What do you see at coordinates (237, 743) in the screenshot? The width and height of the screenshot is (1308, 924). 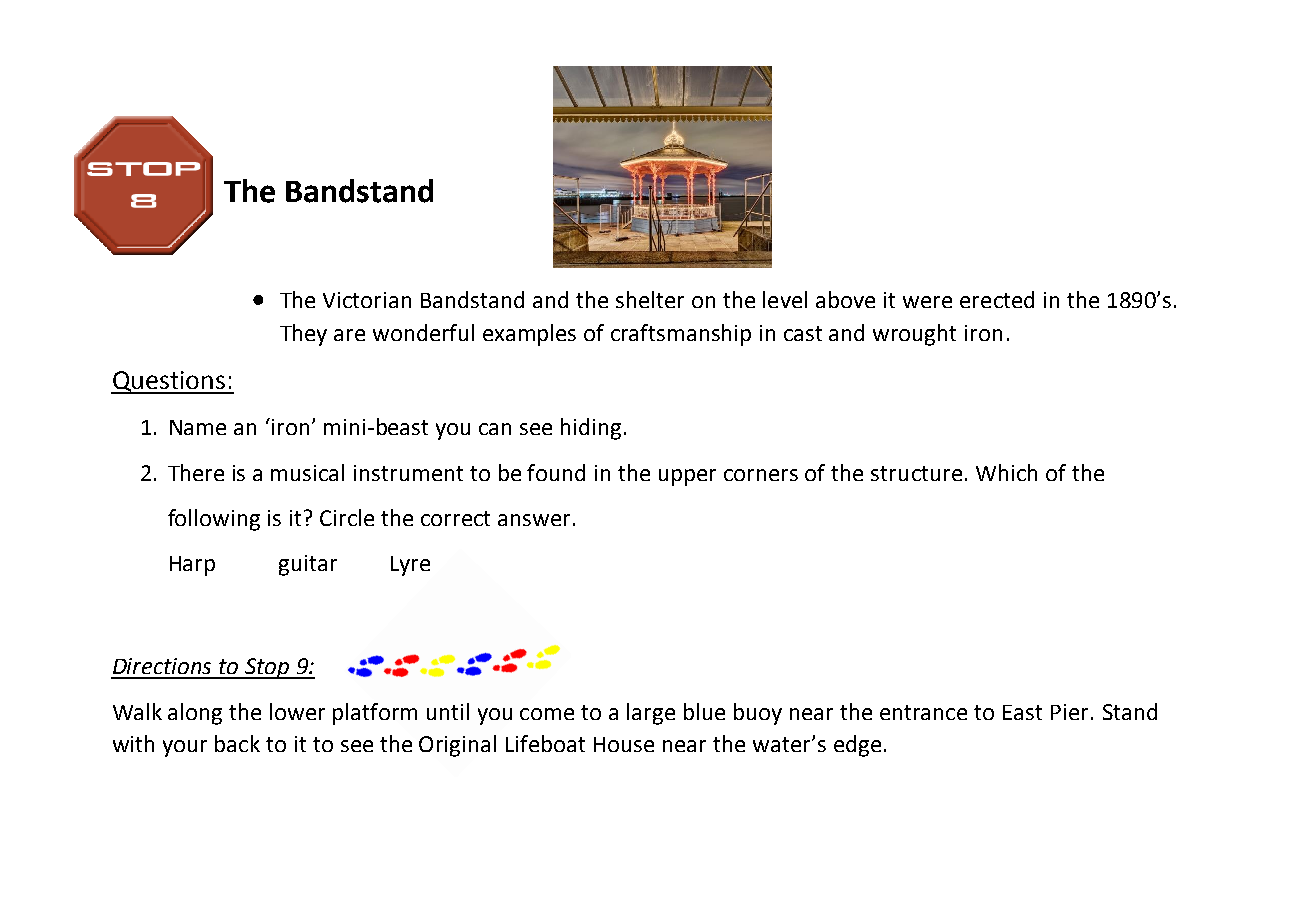 I see `back` at bounding box center [237, 743].
